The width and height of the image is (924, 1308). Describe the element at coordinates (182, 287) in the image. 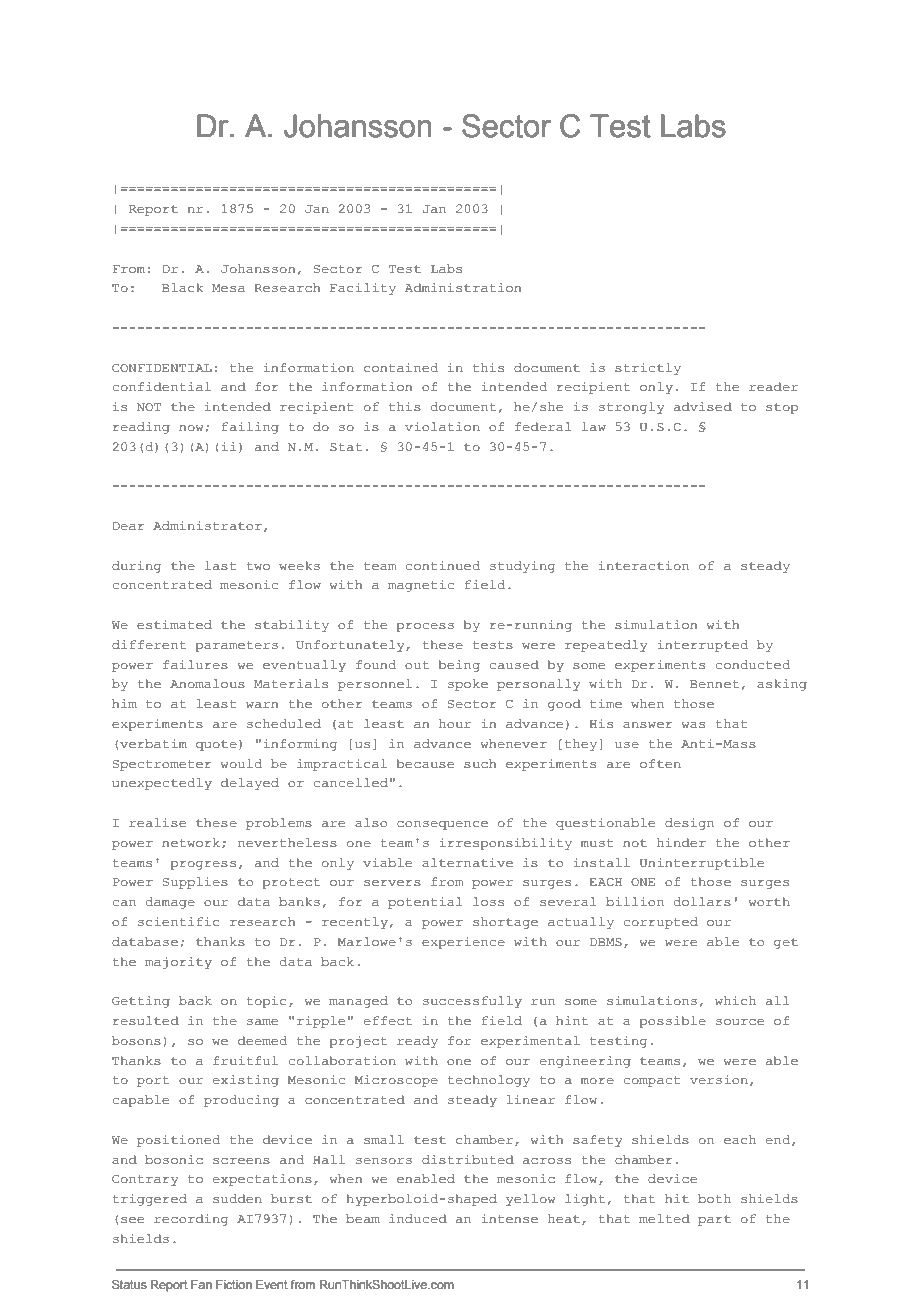

I see `Black` at that location.
